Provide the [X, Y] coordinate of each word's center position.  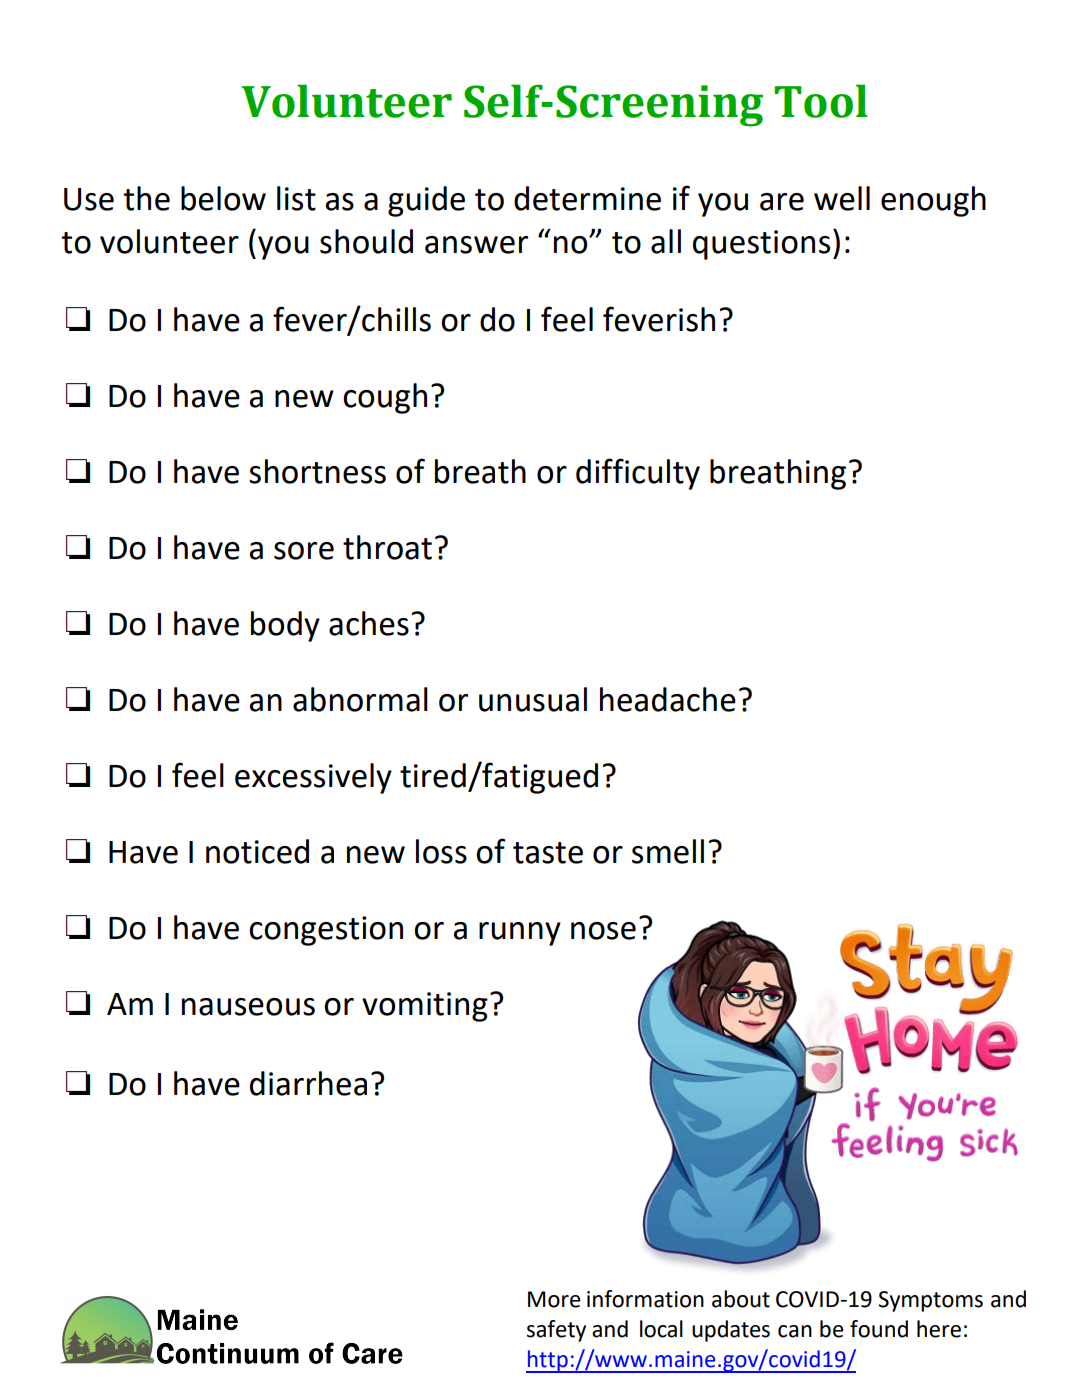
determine [587, 198]
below [223, 198]
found [879, 1329]
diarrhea [308, 1083]
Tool [821, 101]
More [554, 1299]
